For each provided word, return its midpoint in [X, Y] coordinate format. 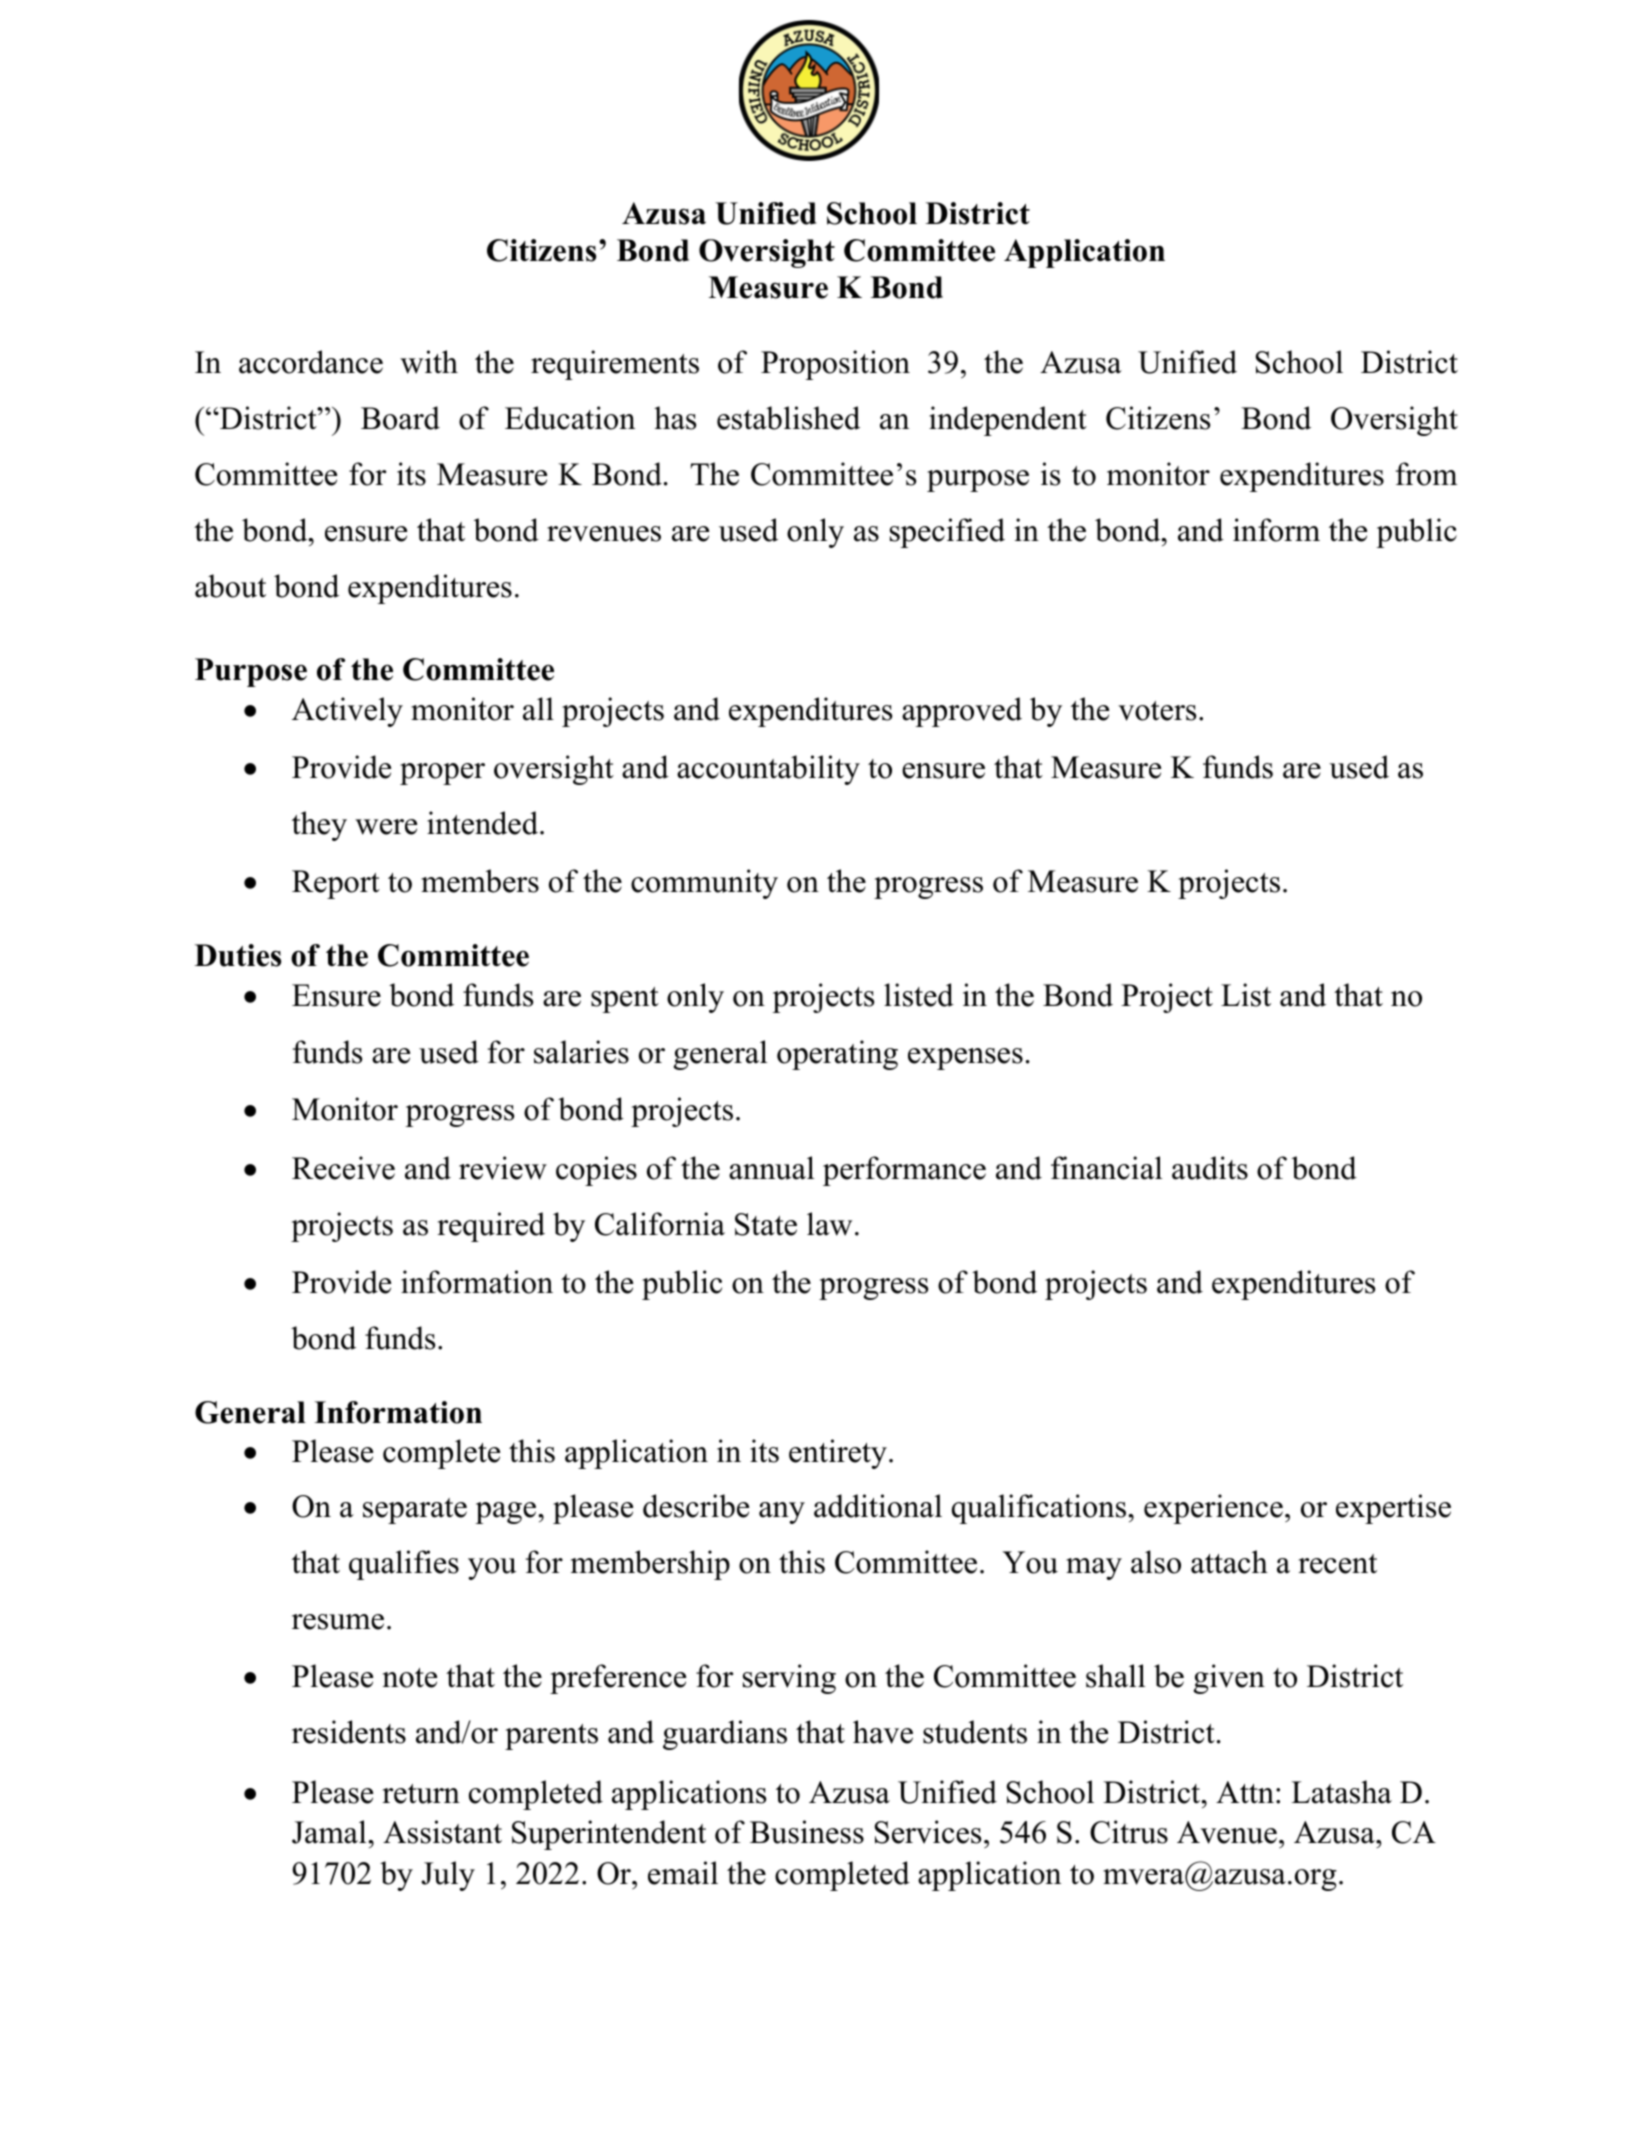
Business [807, 1832]
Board [400, 418]
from [1426, 474]
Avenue [1227, 1832]
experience [1213, 1509]
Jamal [330, 1832]
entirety [838, 1454]
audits [1210, 1168]
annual [771, 1168]
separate [415, 1511]
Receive [343, 1168]
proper [442, 774]
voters [1157, 711]
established [788, 418]
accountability [768, 770]
